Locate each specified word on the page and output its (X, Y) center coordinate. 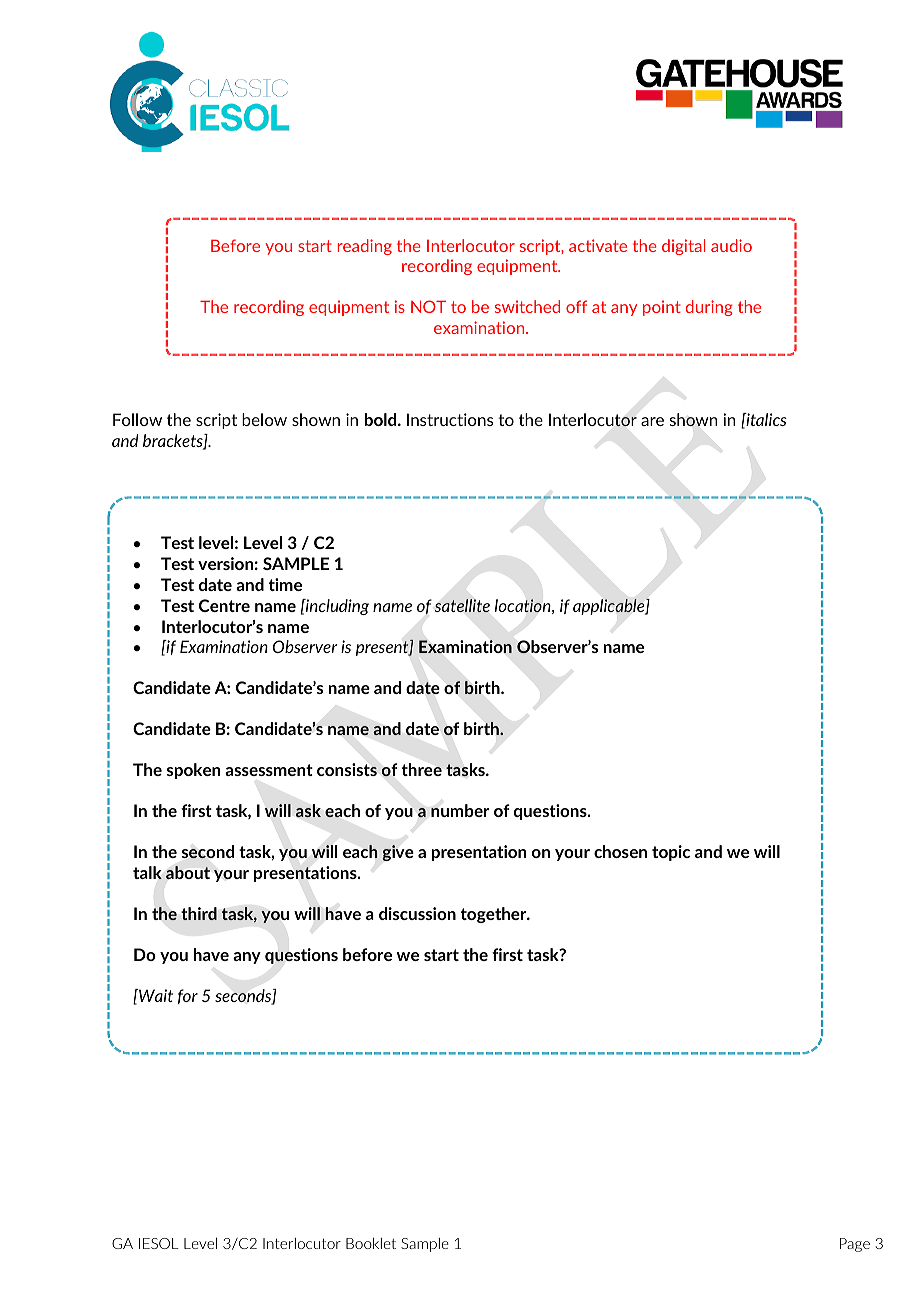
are (652, 421)
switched (527, 306)
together (495, 915)
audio (731, 245)
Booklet (371, 1243)
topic (671, 853)
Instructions (450, 419)
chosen (620, 851)
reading (365, 247)
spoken (194, 771)
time (285, 584)
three (422, 769)
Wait (155, 995)
